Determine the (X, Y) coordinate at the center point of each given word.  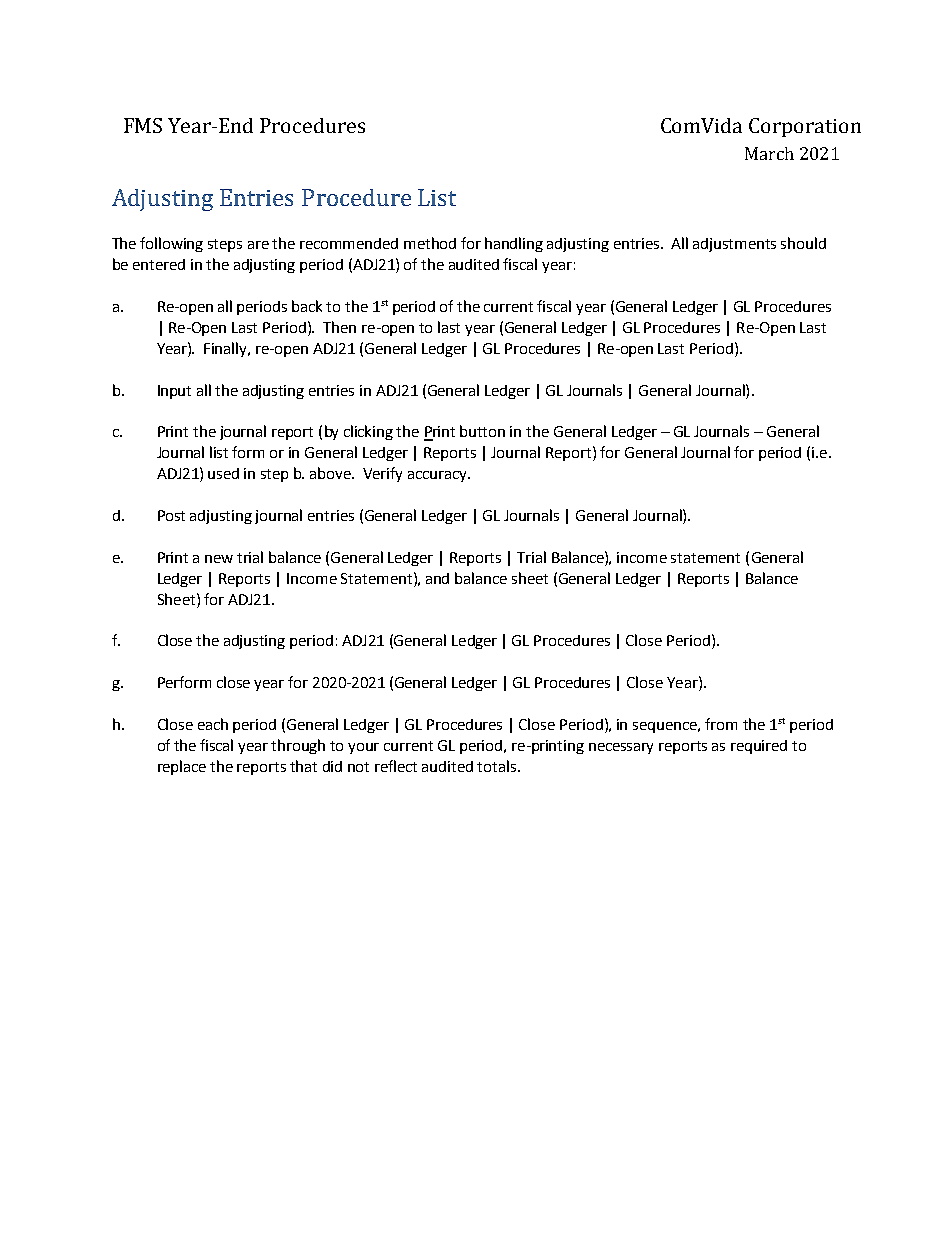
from (721, 724)
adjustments (734, 245)
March (769, 153)
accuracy (438, 476)
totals (498, 766)
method (430, 243)
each (213, 724)
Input (174, 392)
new (219, 559)
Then (339, 327)
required (759, 747)
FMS (143, 125)
